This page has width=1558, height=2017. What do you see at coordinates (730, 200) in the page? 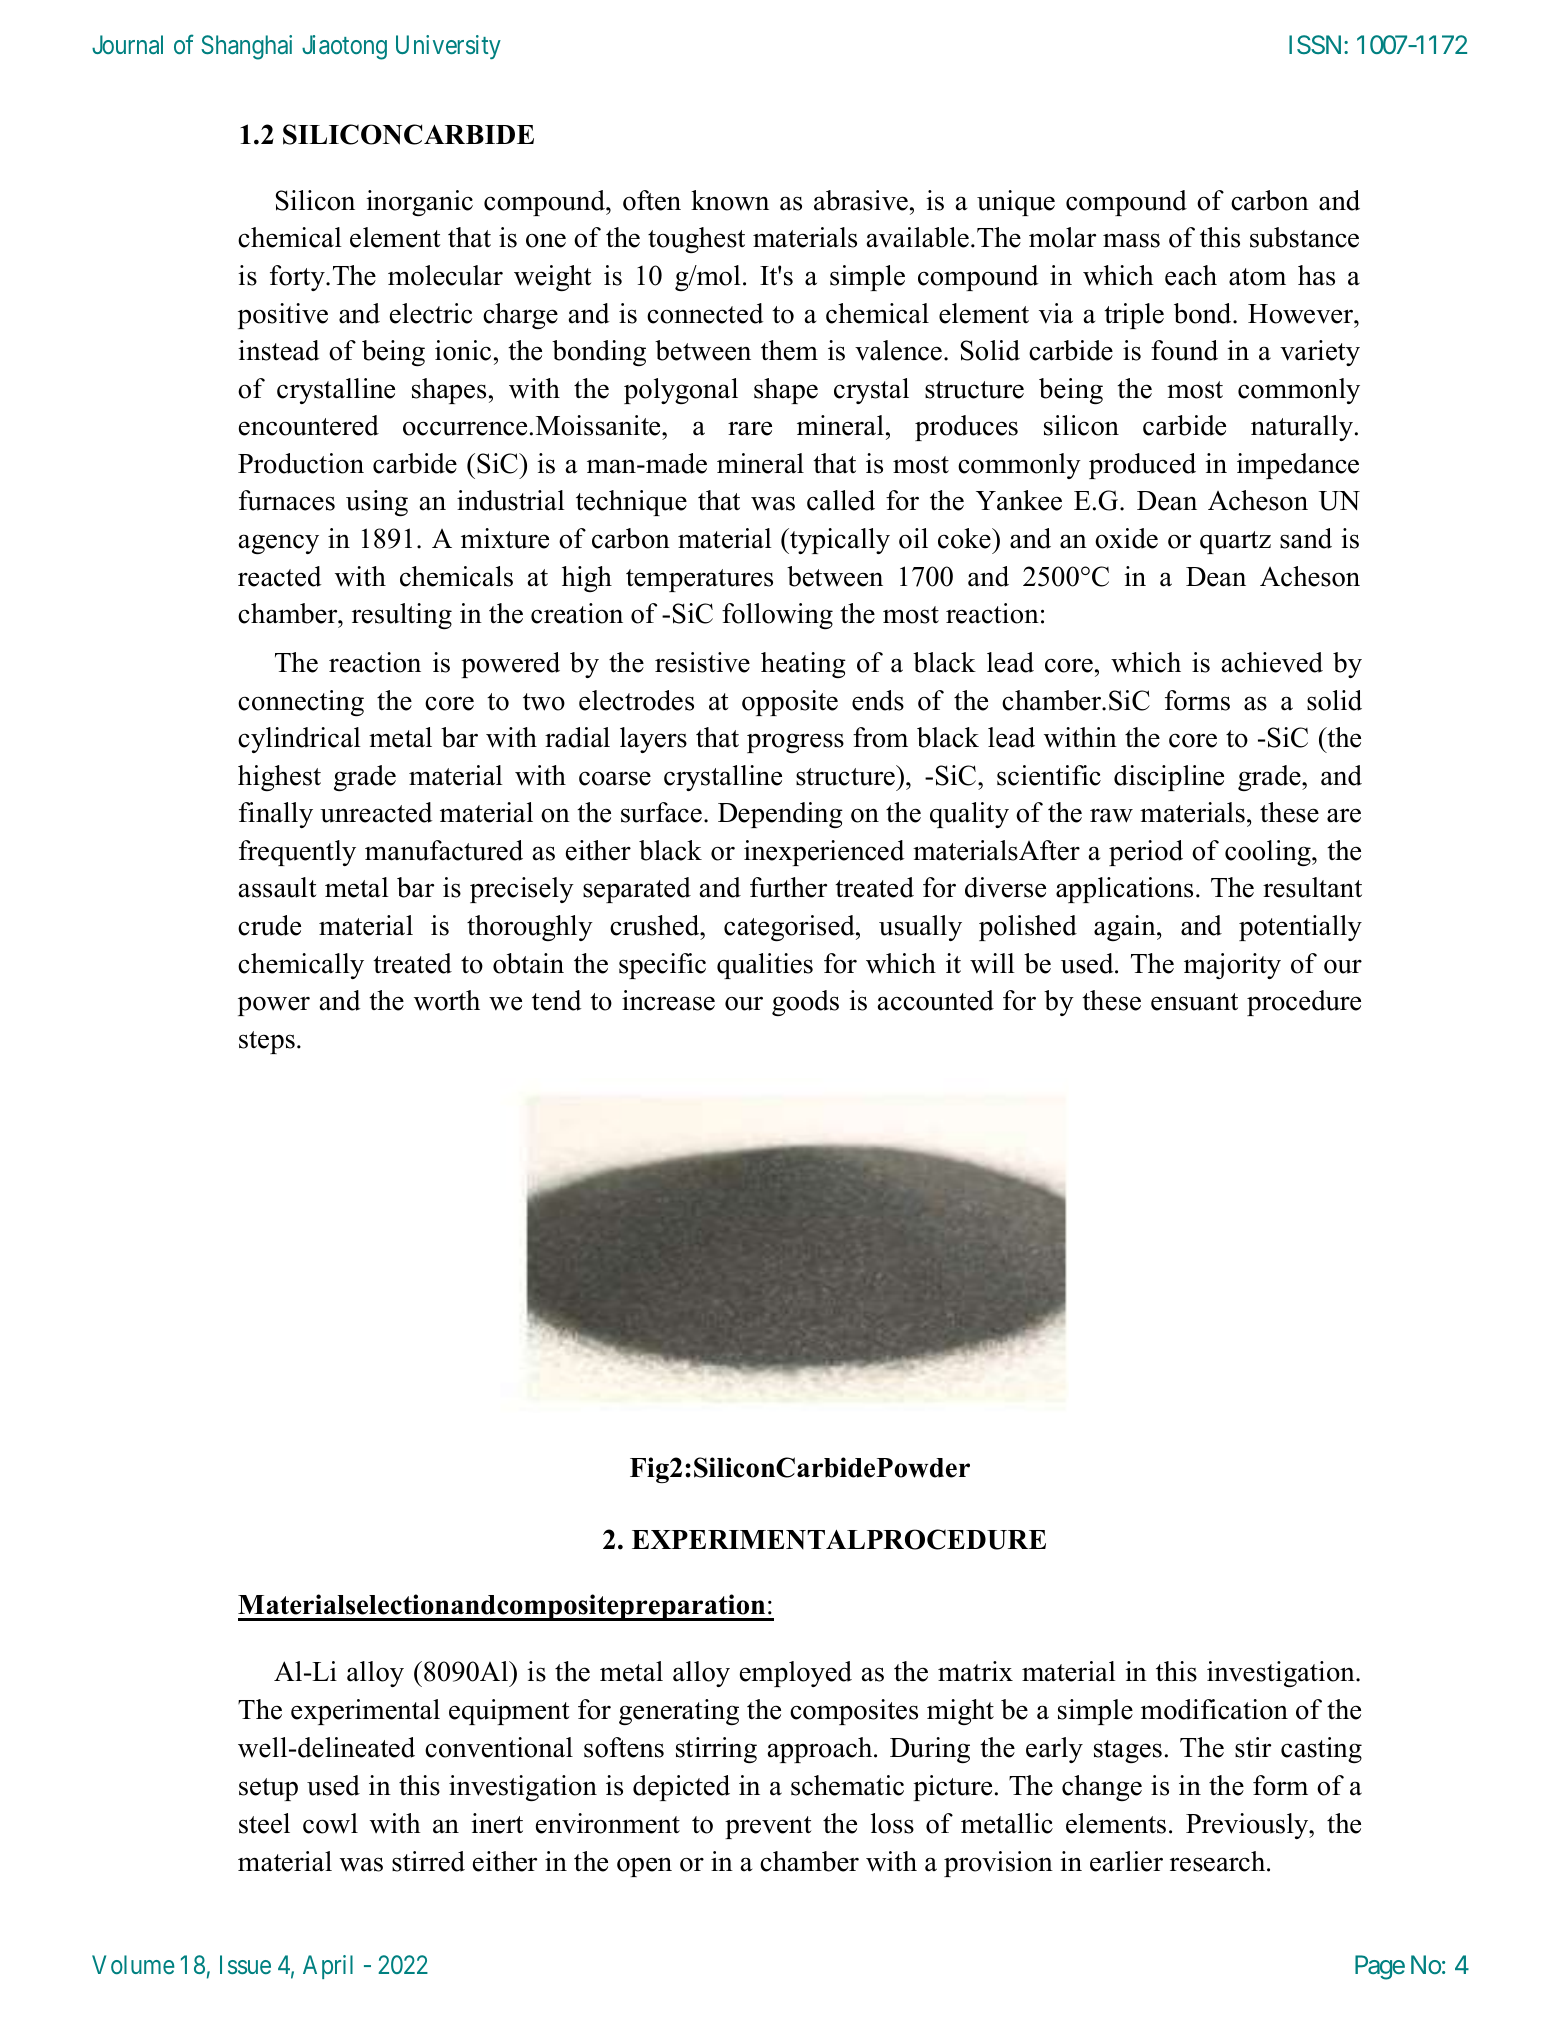
I see `known` at bounding box center [730, 200].
